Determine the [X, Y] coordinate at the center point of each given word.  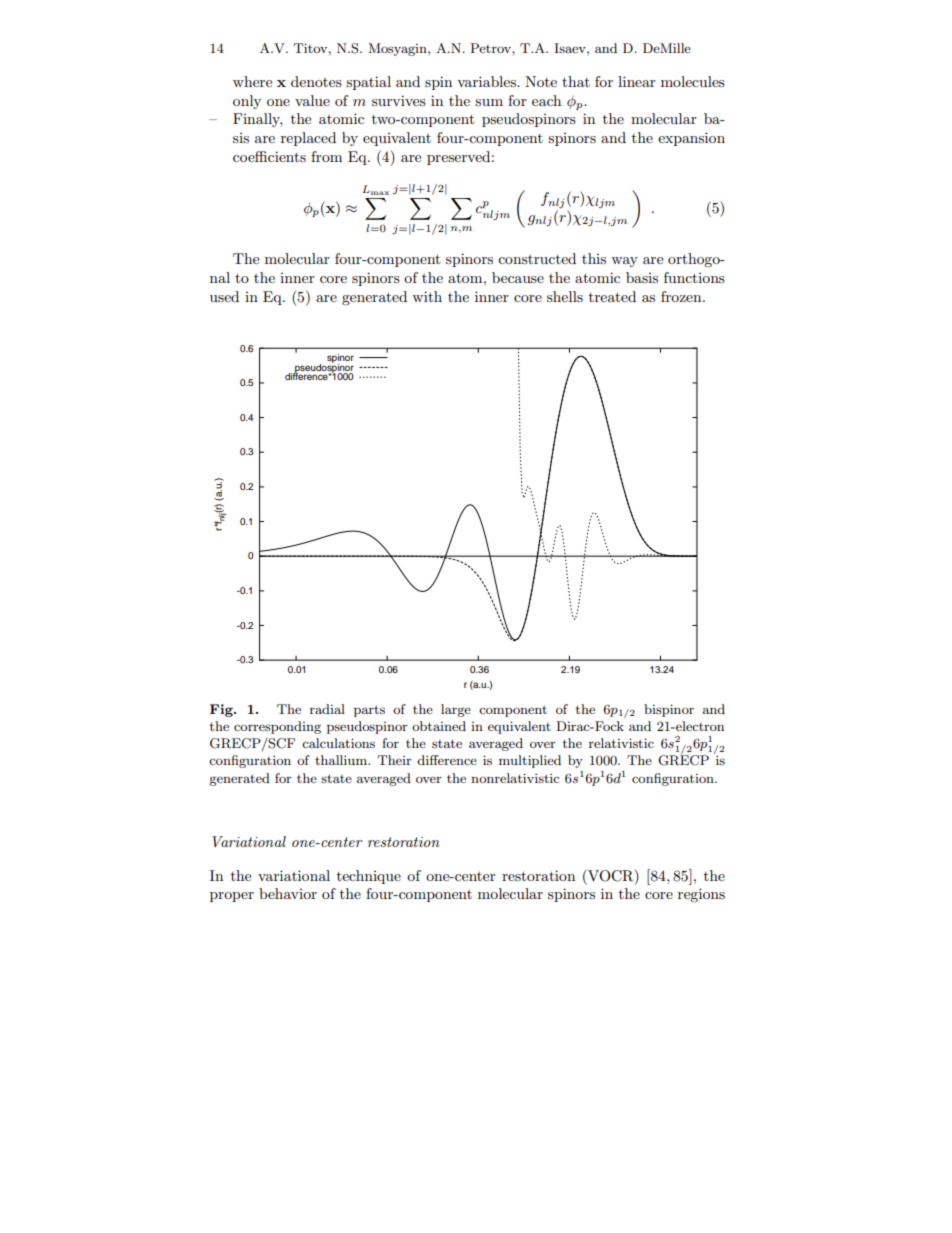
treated [612, 296]
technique [369, 877]
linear [637, 81]
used [224, 296]
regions [701, 895]
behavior [288, 893]
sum [489, 102]
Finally [257, 120]
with [427, 296]
